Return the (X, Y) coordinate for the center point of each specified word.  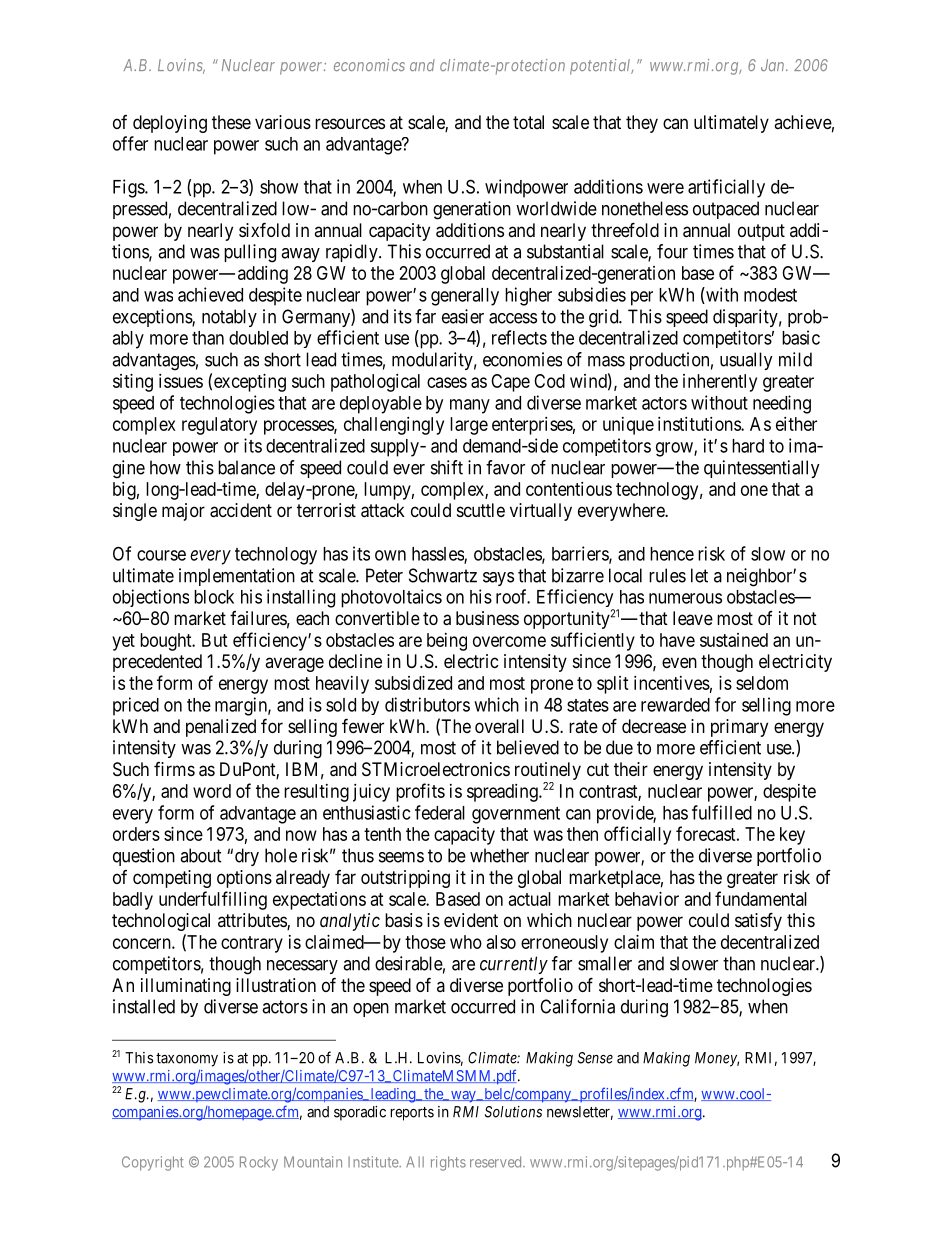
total (528, 122)
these (231, 122)
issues (181, 381)
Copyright (152, 1163)
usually (746, 361)
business (487, 618)
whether (499, 855)
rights (448, 1163)
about (201, 855)
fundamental (761, 898)
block (214, 597)
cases (447, 382)
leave (693, 618)
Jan (774, 65)
